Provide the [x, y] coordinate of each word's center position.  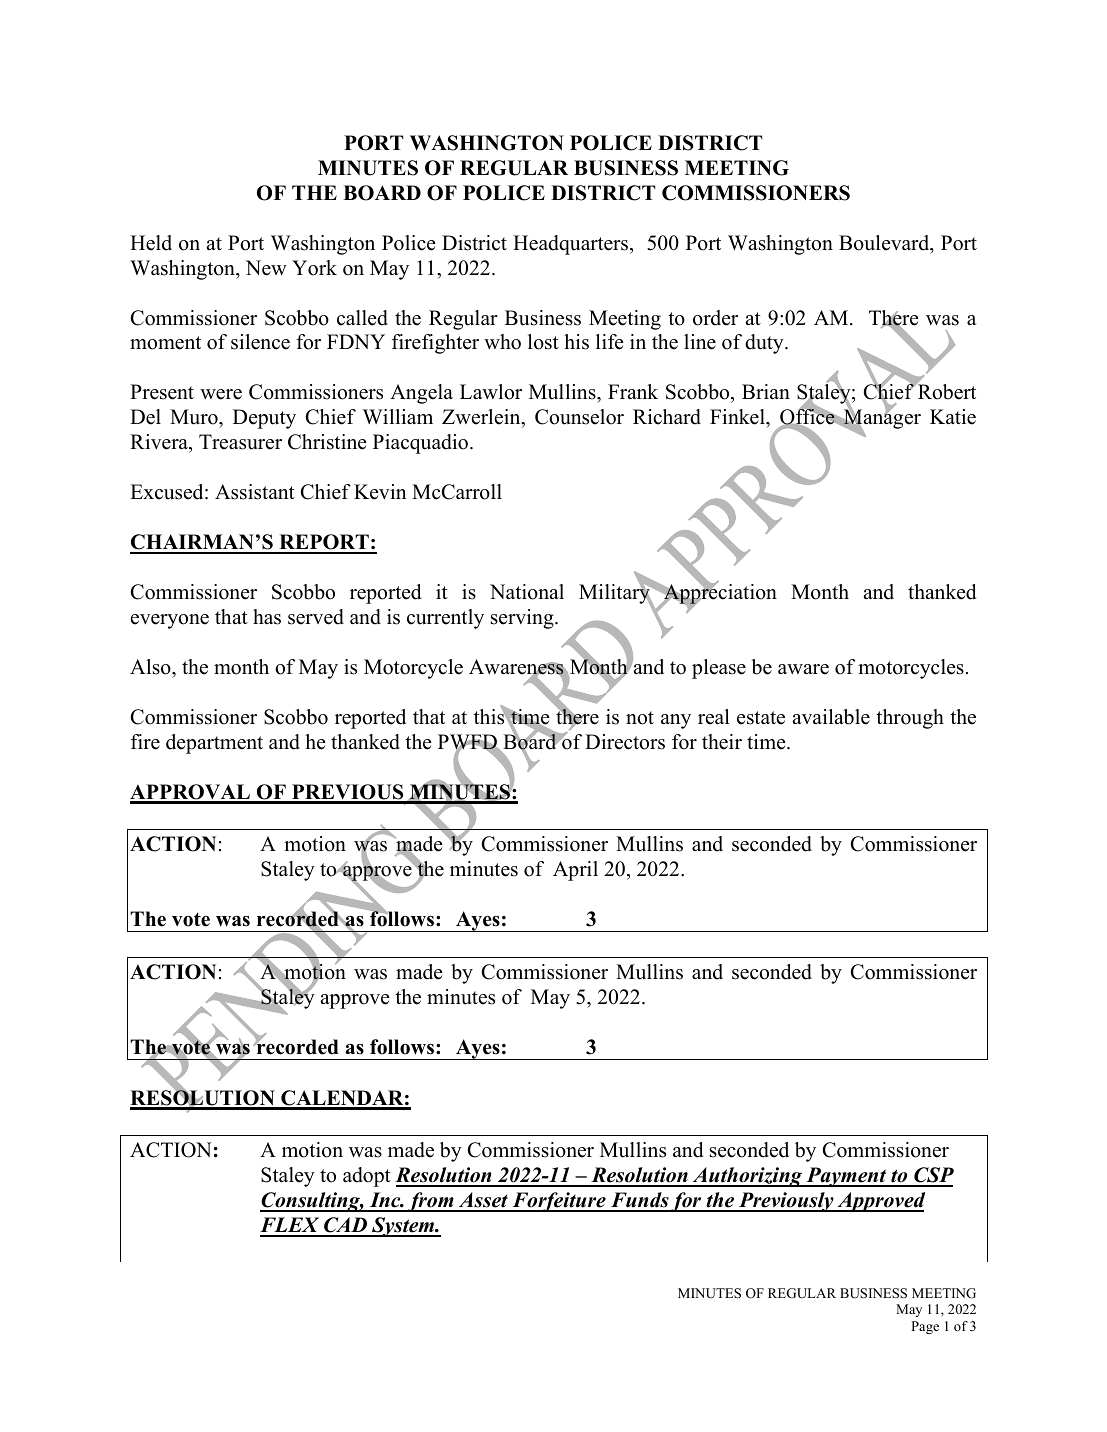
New [266, 268]
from [430, 1202]
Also [151, 667]
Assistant [255, 492]
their [722, 742]
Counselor [579, 417]
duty [765, 344]
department [214, 744]
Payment [846, 1177]
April [575, 871]
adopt [367, 1177]
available [831, 717]
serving [523, 619]
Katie [953, 417]
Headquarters [572, 245]
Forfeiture [559, 1202]
